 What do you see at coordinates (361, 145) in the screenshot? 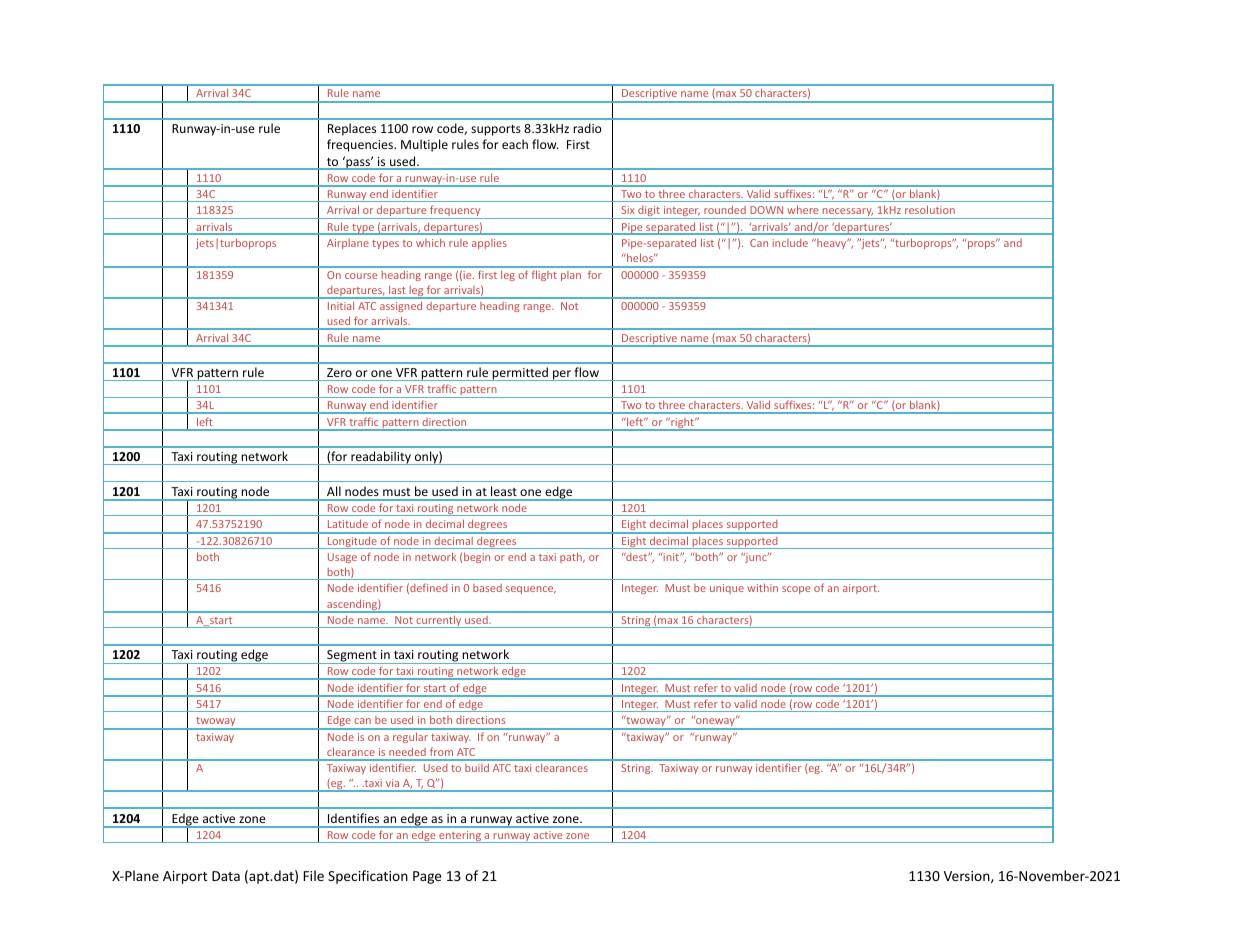
I see `frequencies` at bounding box center [361, 145].
